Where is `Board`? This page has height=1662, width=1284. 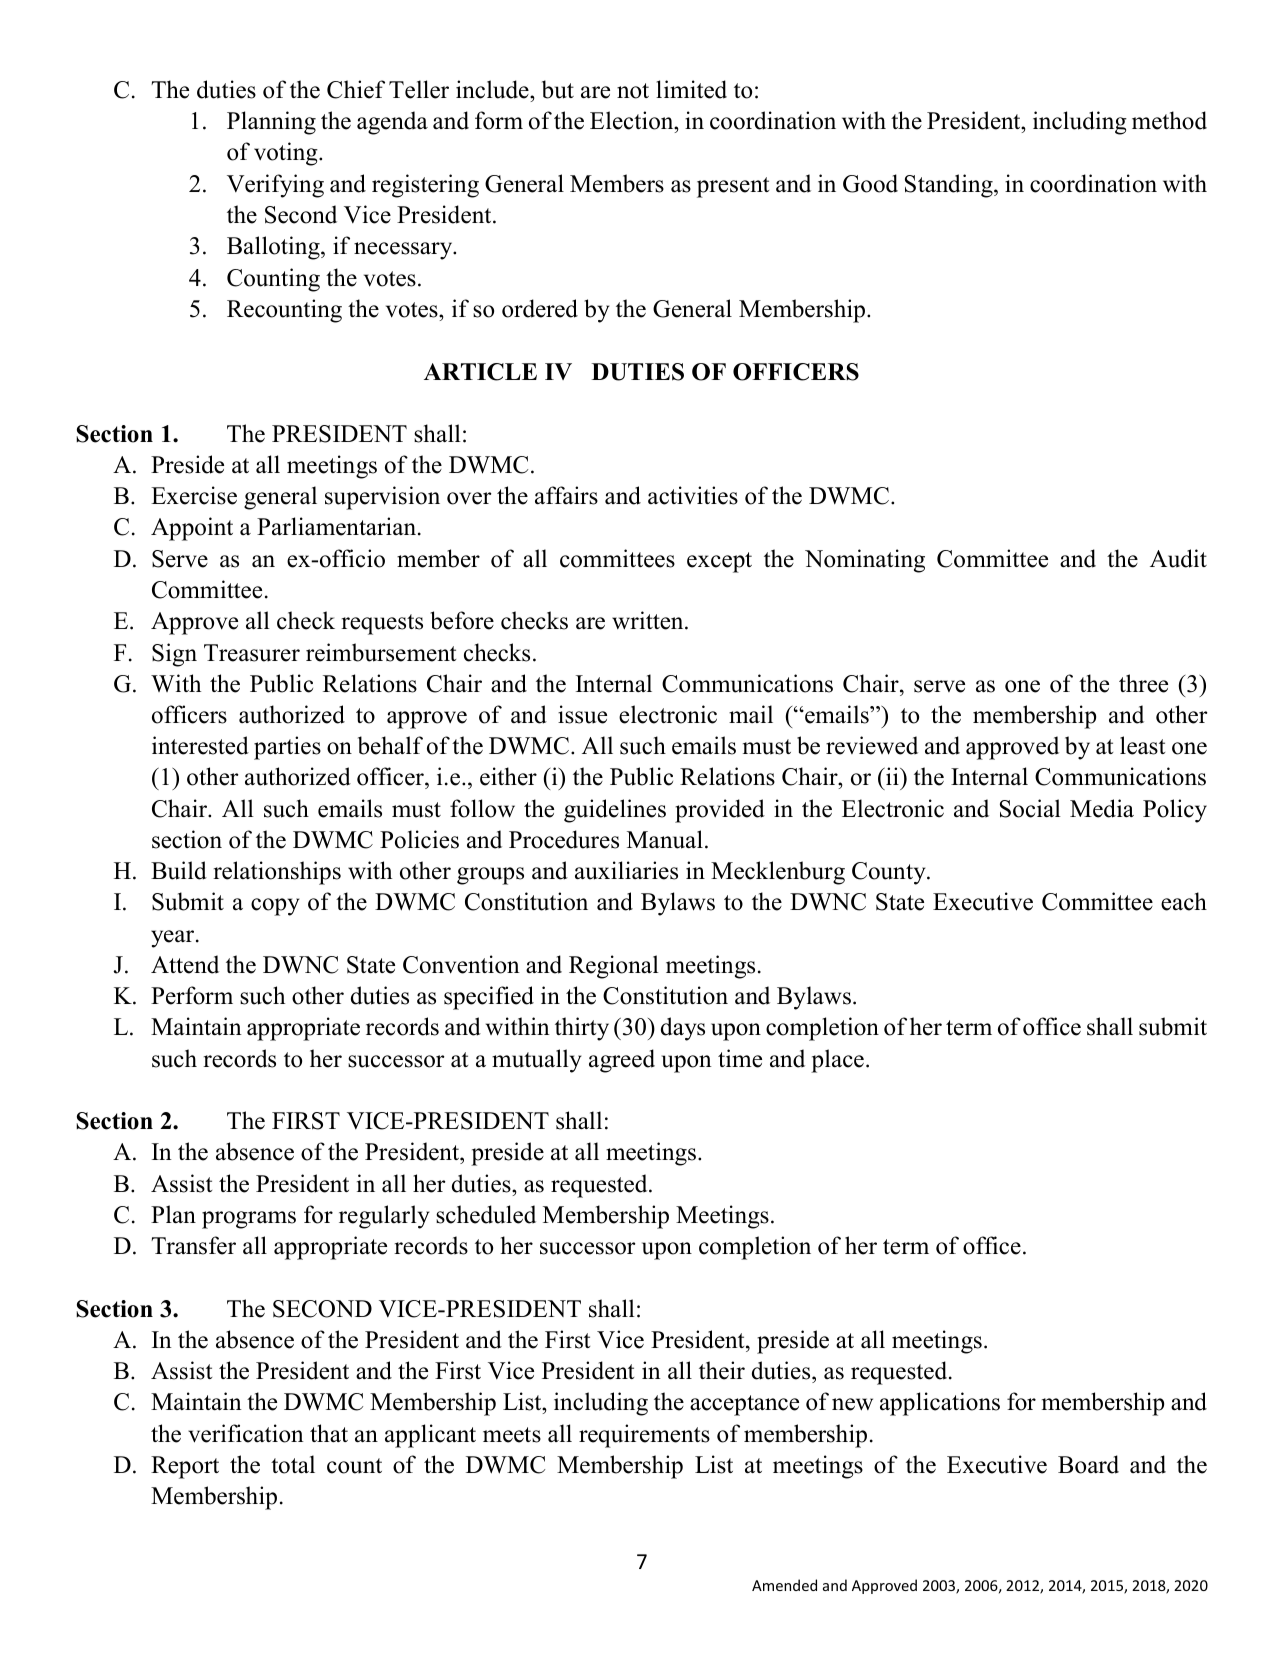
Board is located at coordinates (1088, 1464).
